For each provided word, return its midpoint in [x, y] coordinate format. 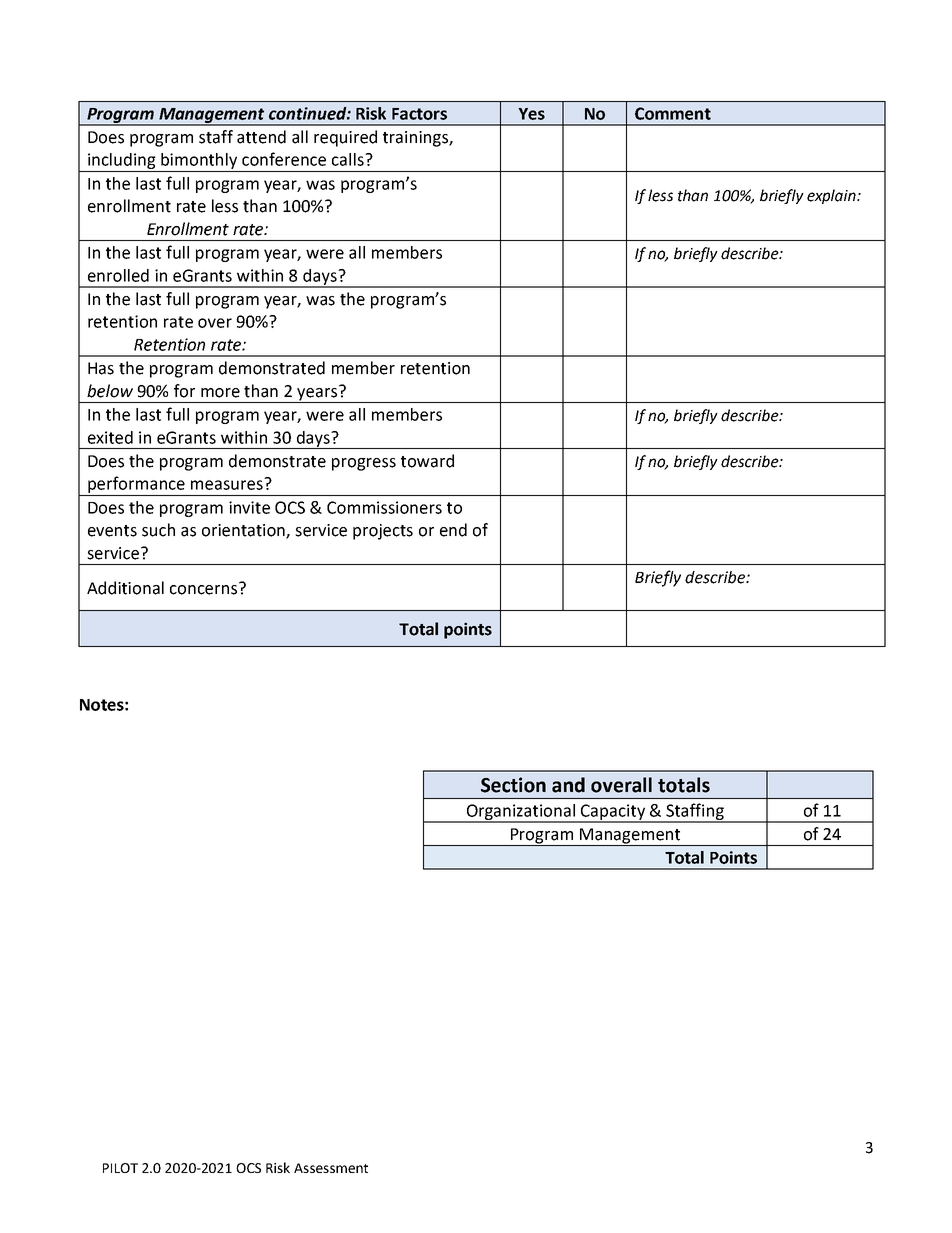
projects [383, 532]
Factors [419, 114]
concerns [205, 589]
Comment [673, 113]
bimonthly [199, 161]
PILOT [120, 1168]
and [568, 785]
